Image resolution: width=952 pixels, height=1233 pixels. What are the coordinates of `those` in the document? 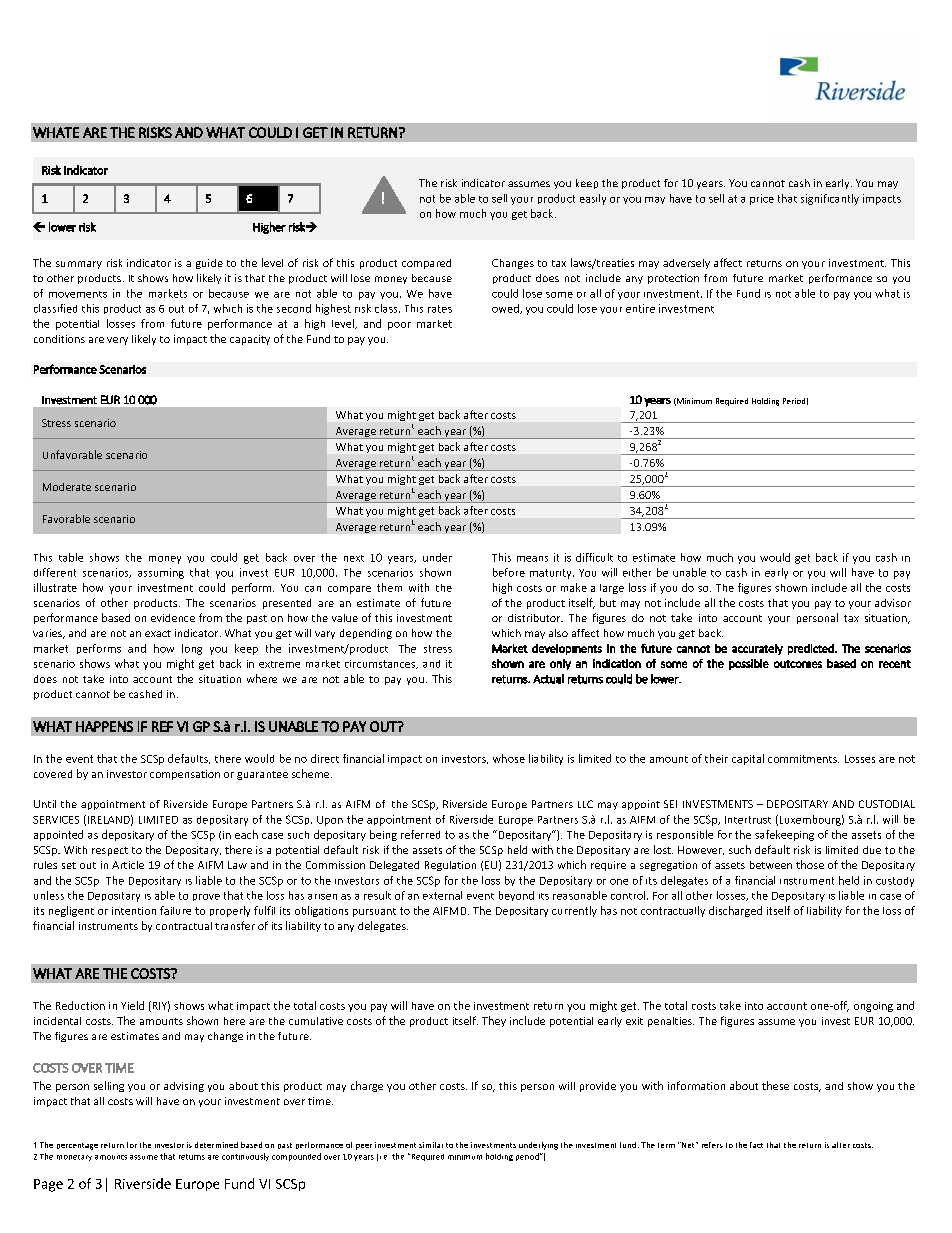 It's located at (810, 864).
